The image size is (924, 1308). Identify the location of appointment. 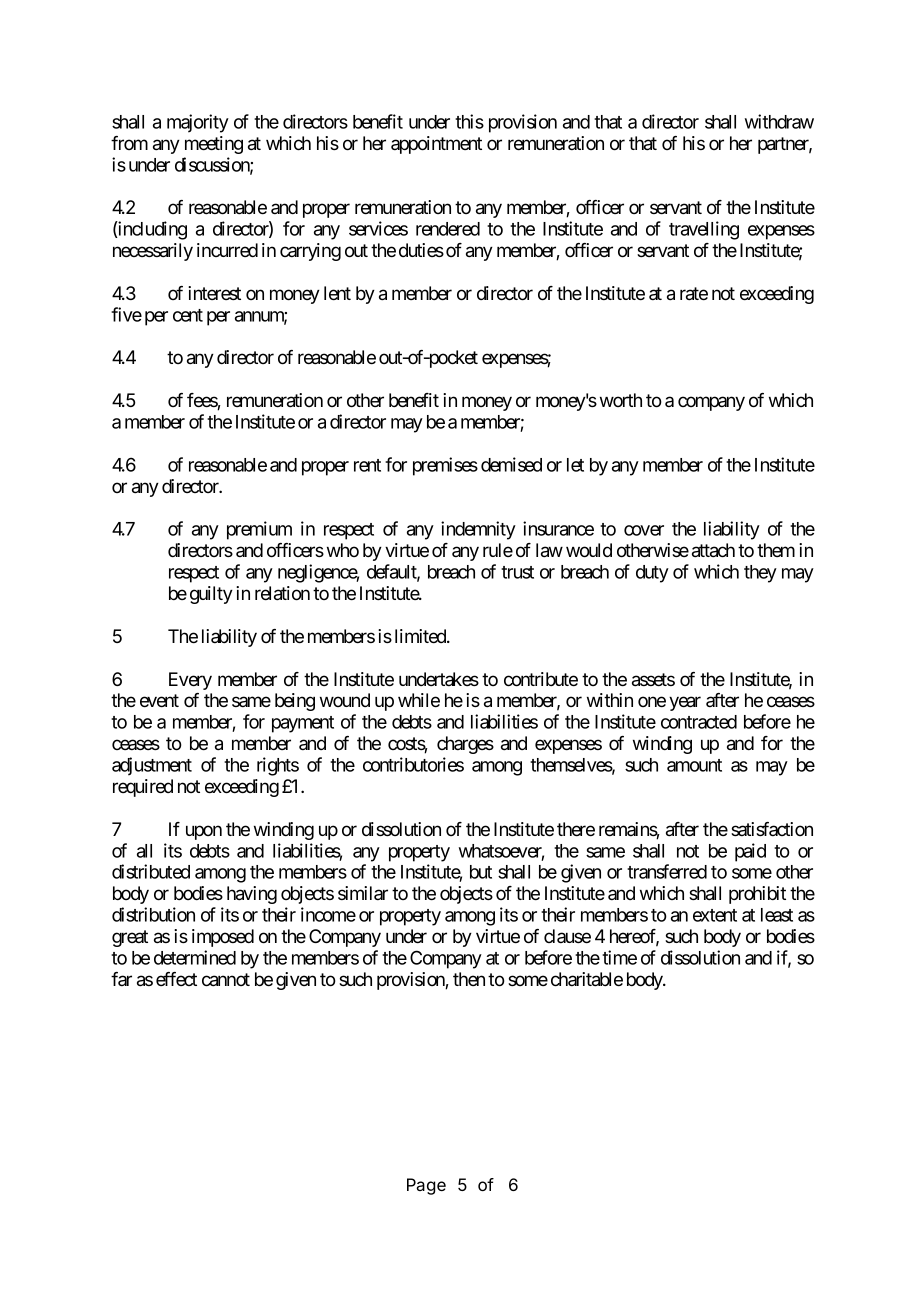
(436, 145).
